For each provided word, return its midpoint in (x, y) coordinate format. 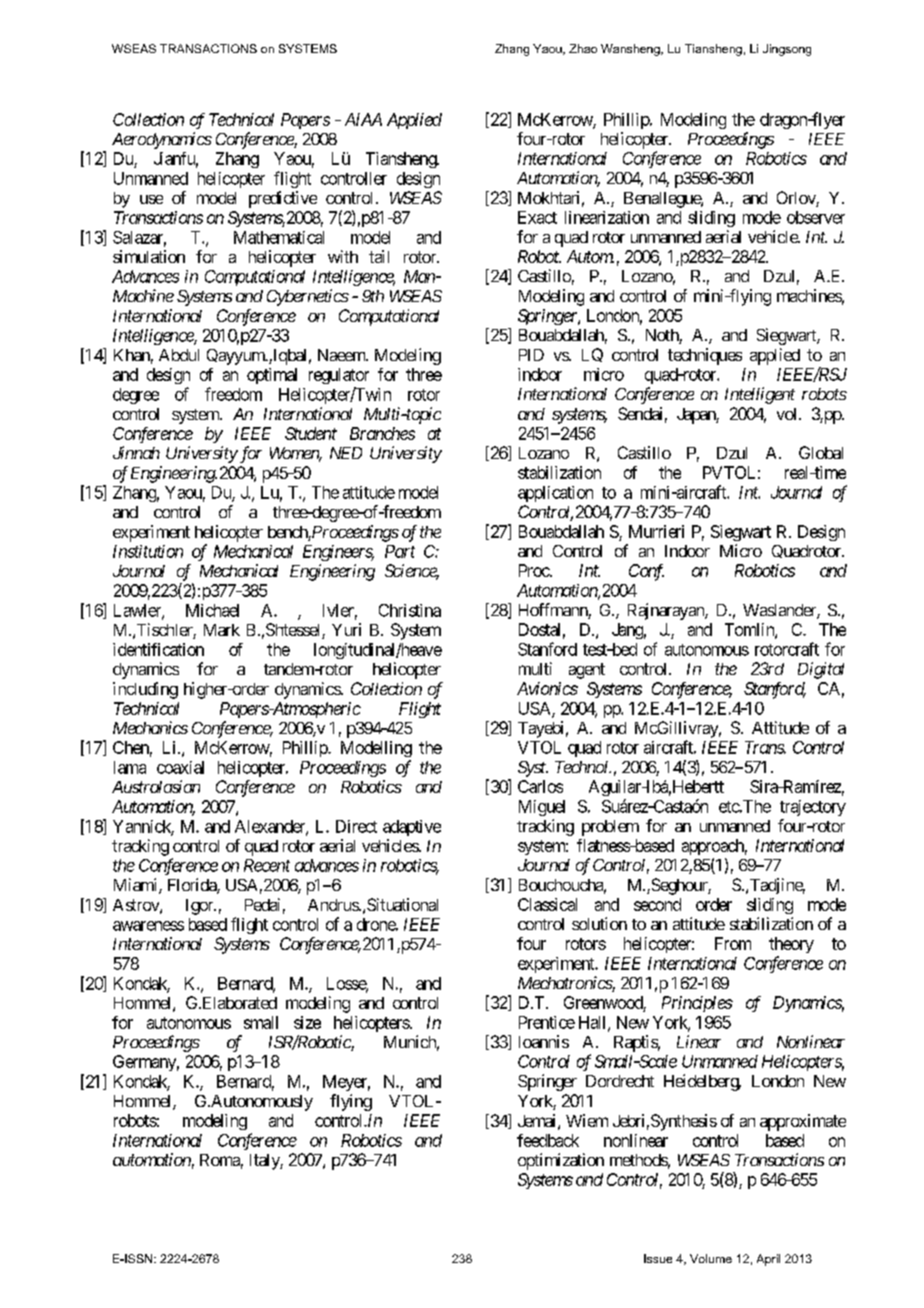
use (151, 199)
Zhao (583, 48)
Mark (222, 630)
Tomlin (750, 630)
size (307, 1022)
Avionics (547, 688)
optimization (561, 1161)
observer (816, 217)
